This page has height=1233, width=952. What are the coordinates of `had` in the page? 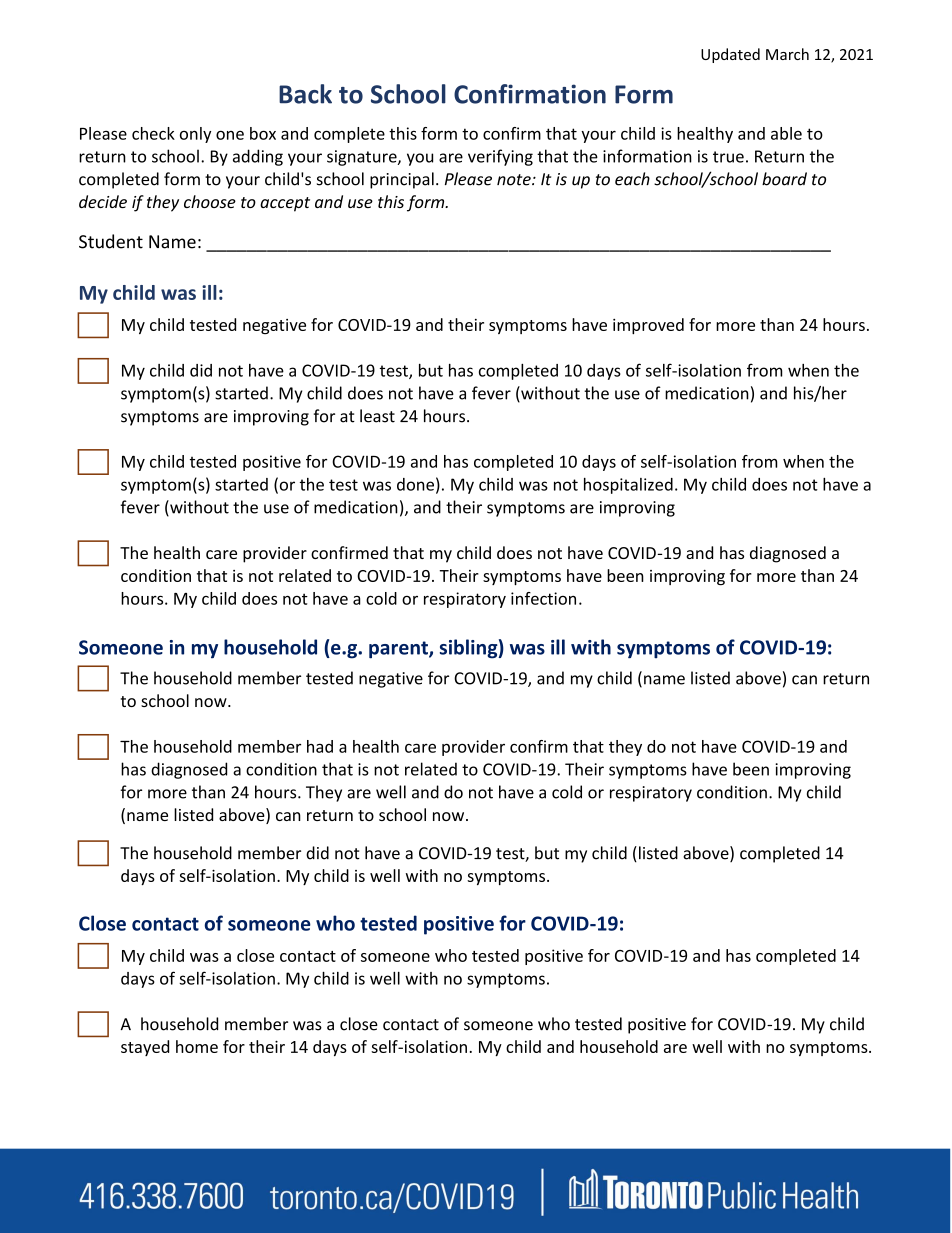 It's located at (320, 746).
